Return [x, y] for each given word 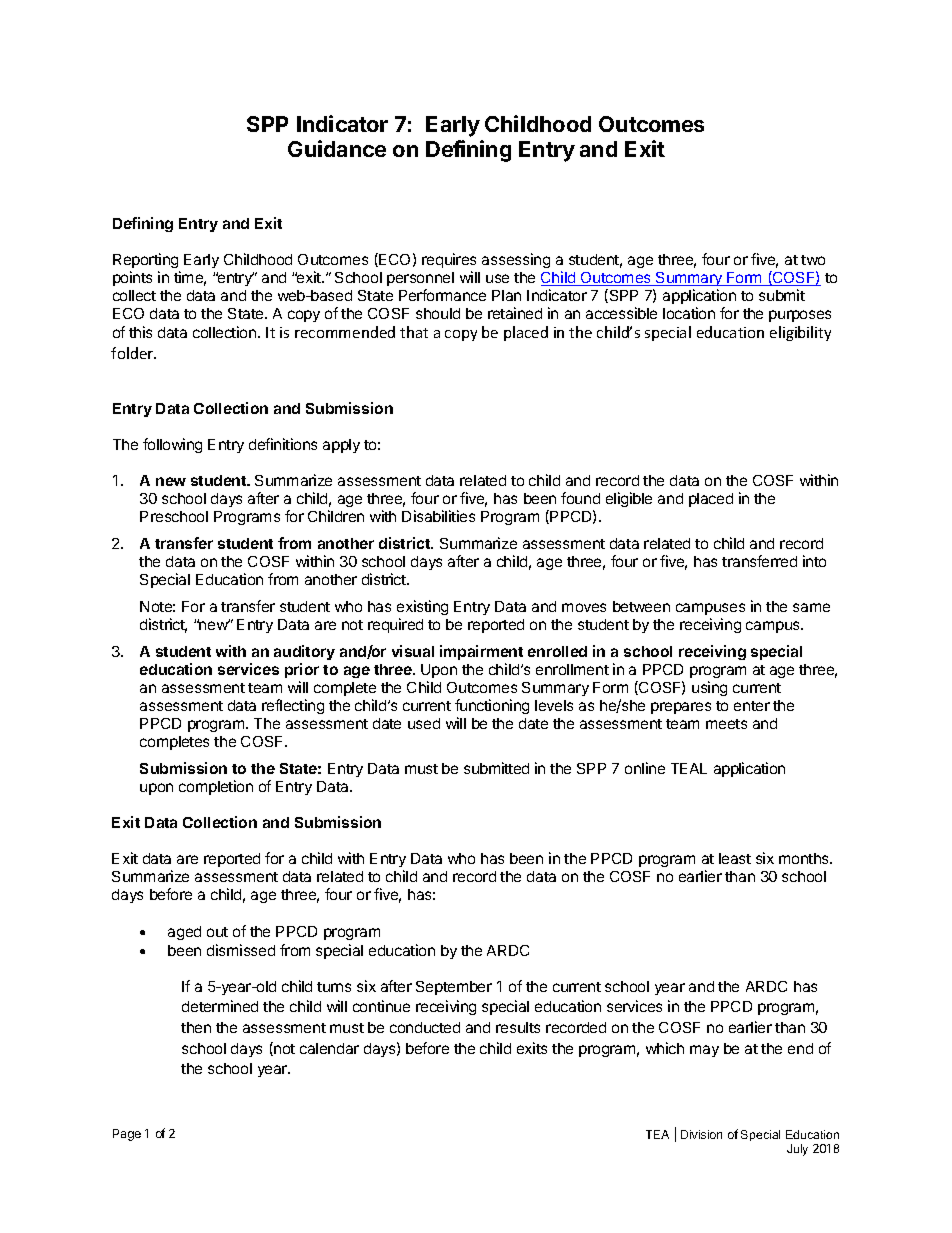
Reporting [145, 260]
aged [184, 933]
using [709, 688]
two [813, 260]
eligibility [800, 333]
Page [127, 1135]
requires [449, 260]
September [454, 988]
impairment [481, 652]
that [414, 332]
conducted [425, 1027]
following [172, 445]
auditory [304, 652]
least [735, 858]
